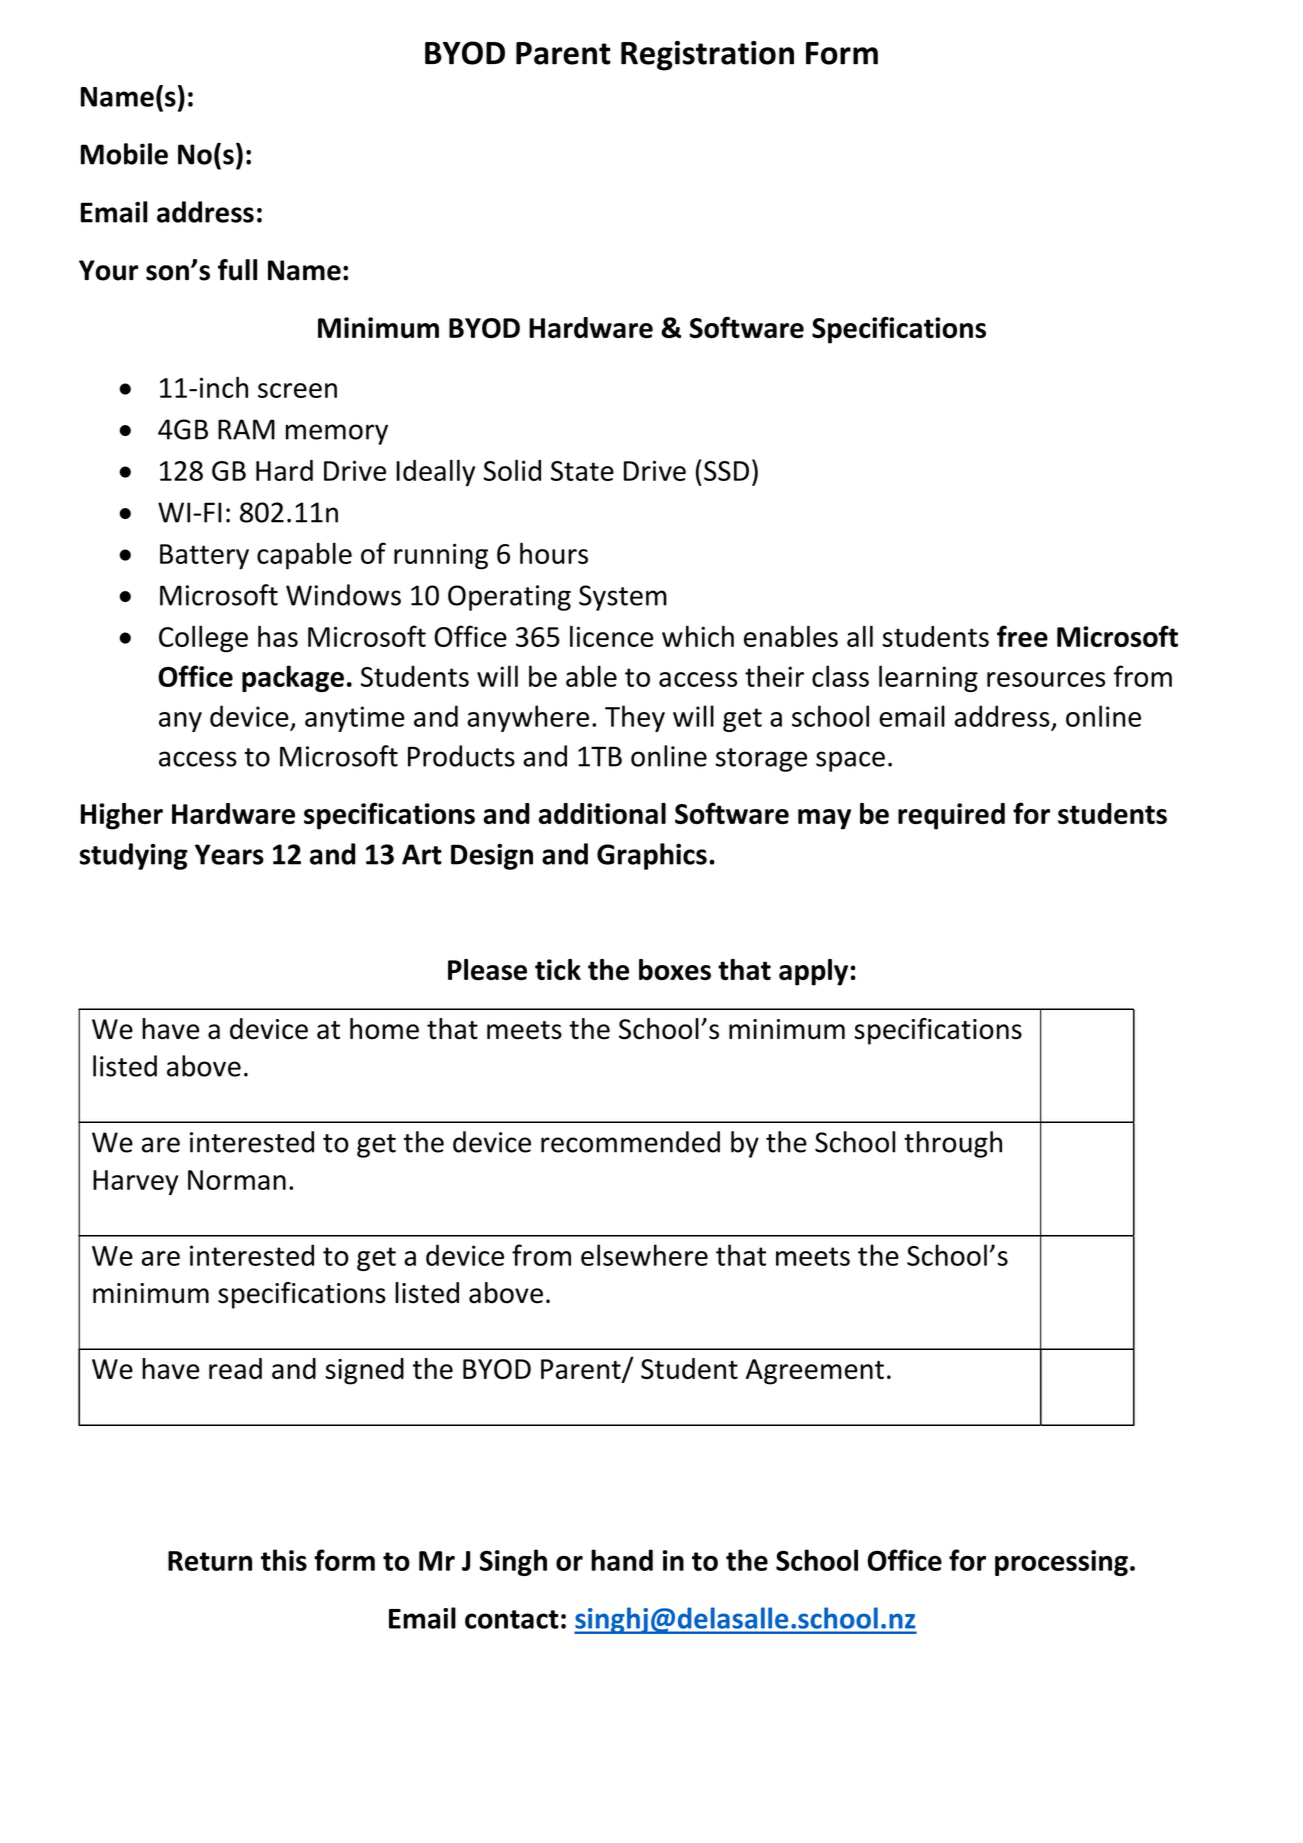 This page has height=1843, width=1303. I want to click on RAM, so click(246, 429).
